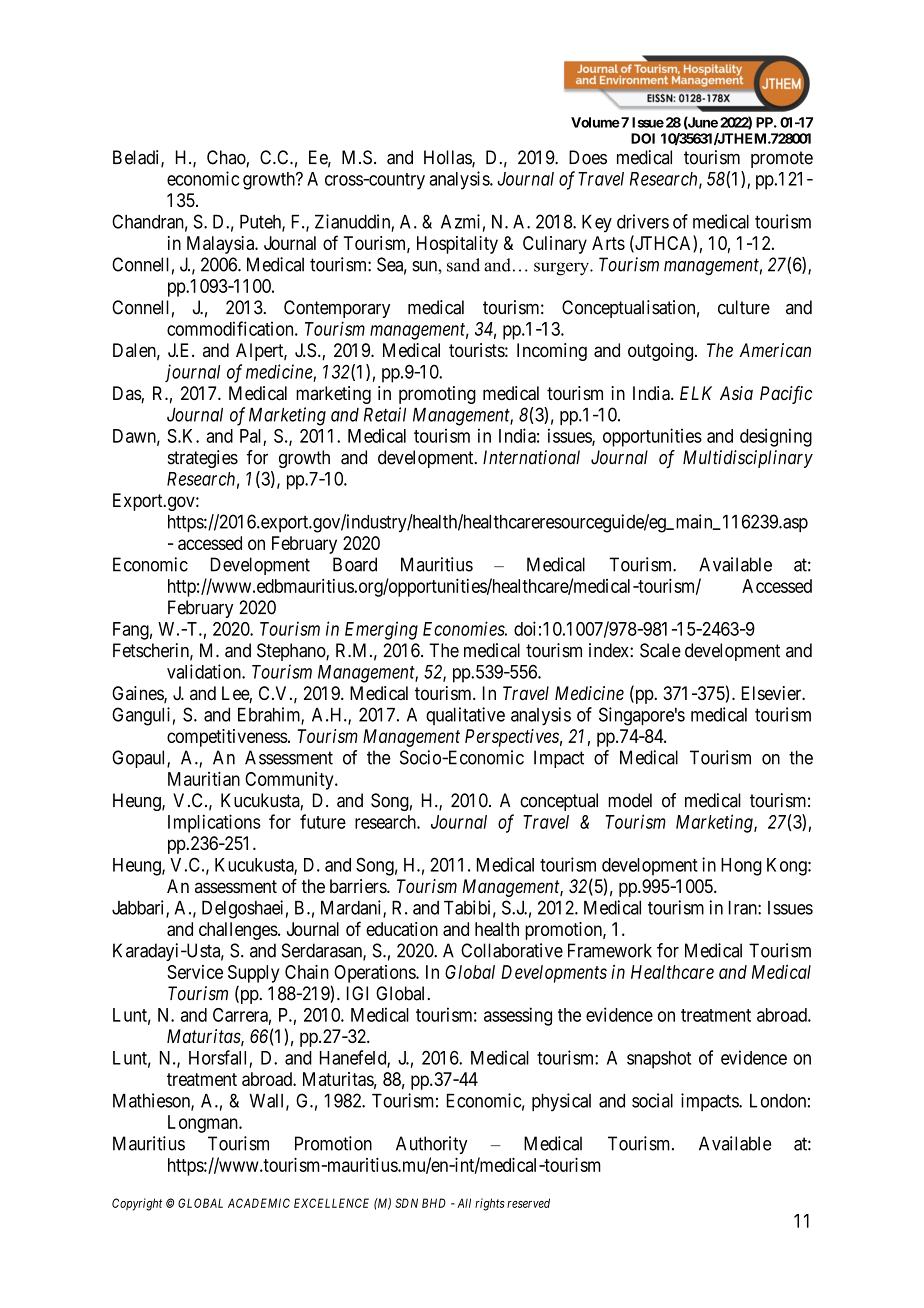  What do you see at coordinates (782, 159) in the screenshot?
I see `promote` at bounding box center [782, 159].
